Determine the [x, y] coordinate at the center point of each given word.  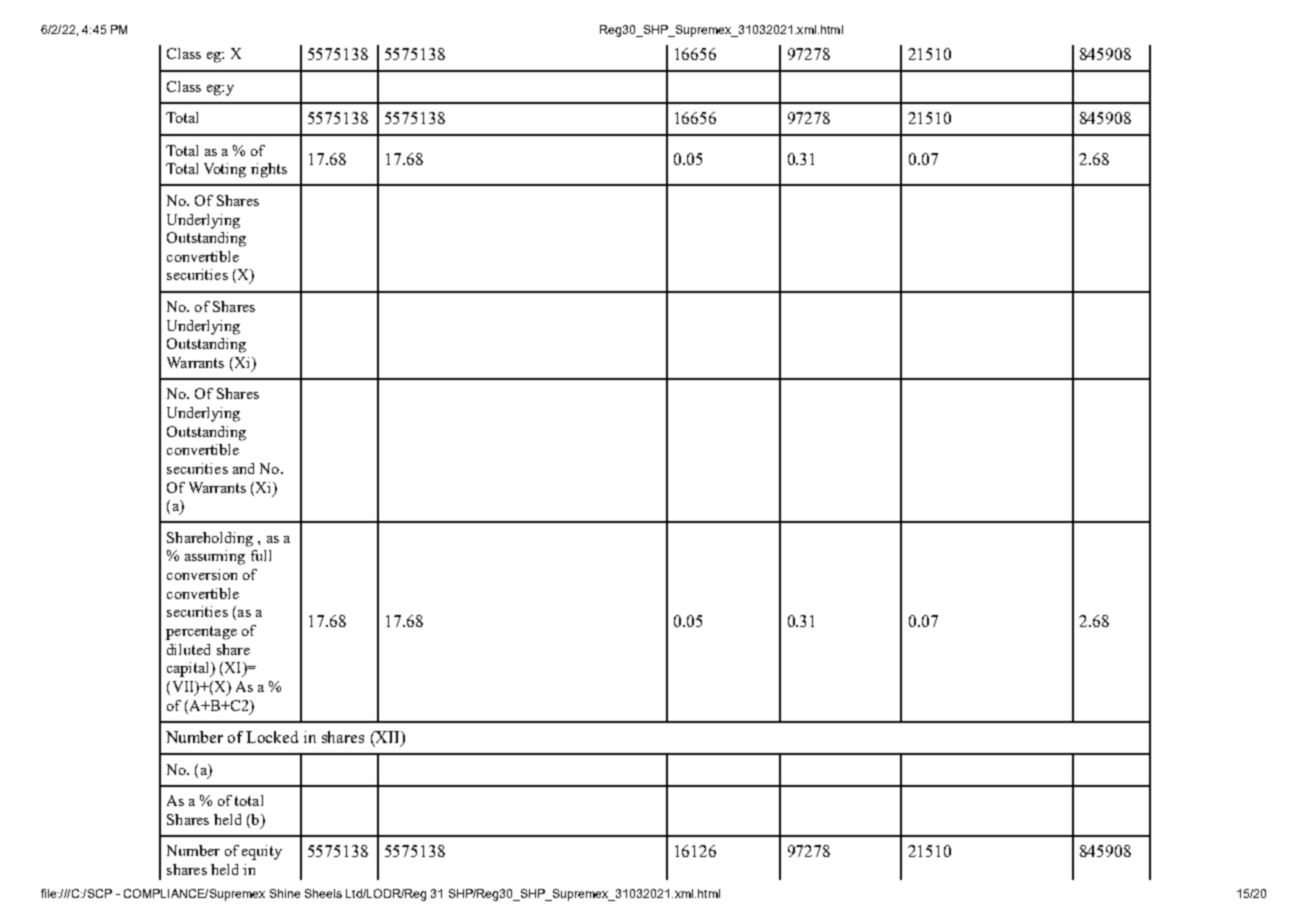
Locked [272, 737]
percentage [201, 633]
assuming [215, 557]
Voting [225, 170]
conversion [202, 574]
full [261, 555]
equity [262, 852]
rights [269, 170]
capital [189, 669]
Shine [285, 893]
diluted [188, 649]
